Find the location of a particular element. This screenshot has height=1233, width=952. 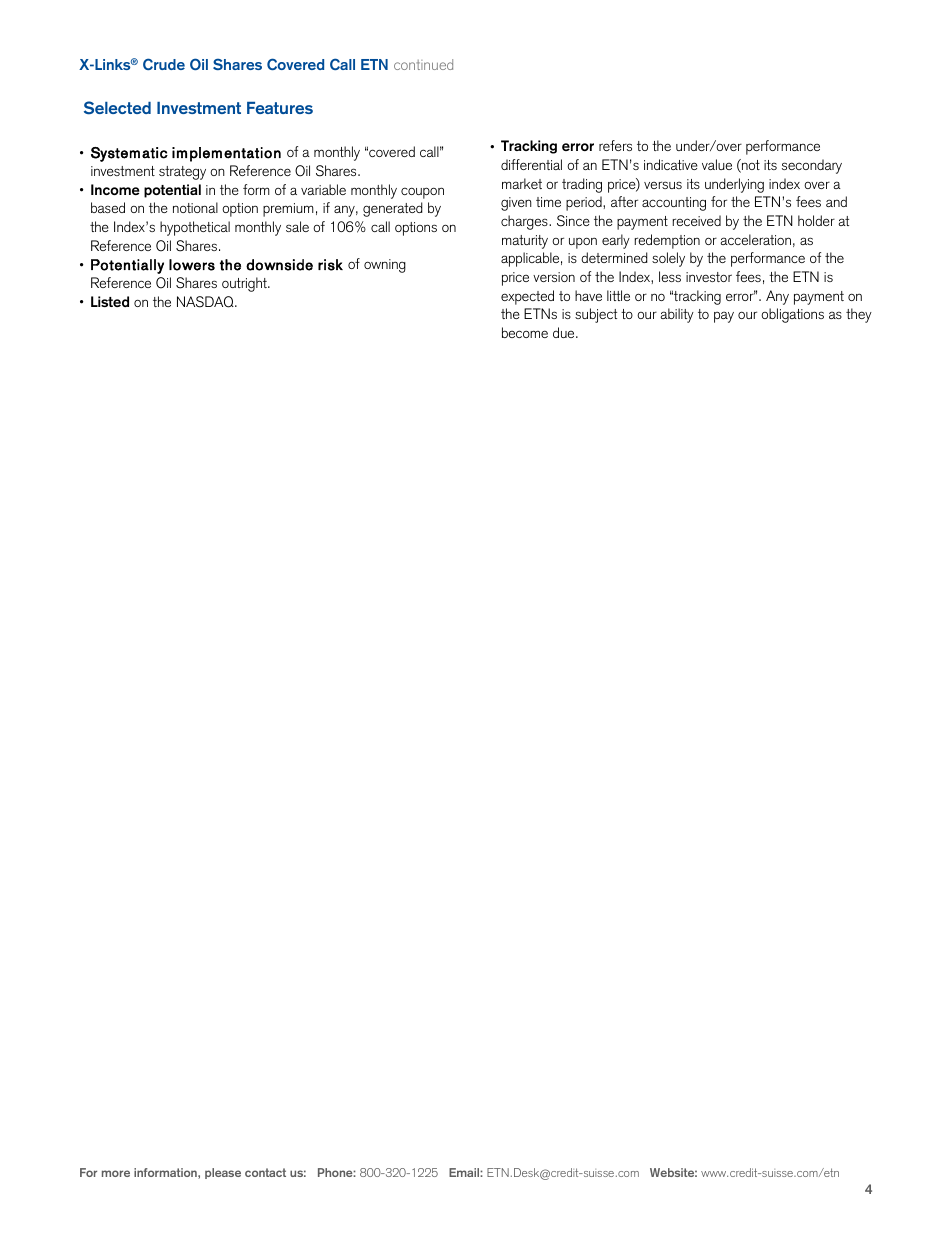

NASDAQ is located at coordinates (206, 302).
